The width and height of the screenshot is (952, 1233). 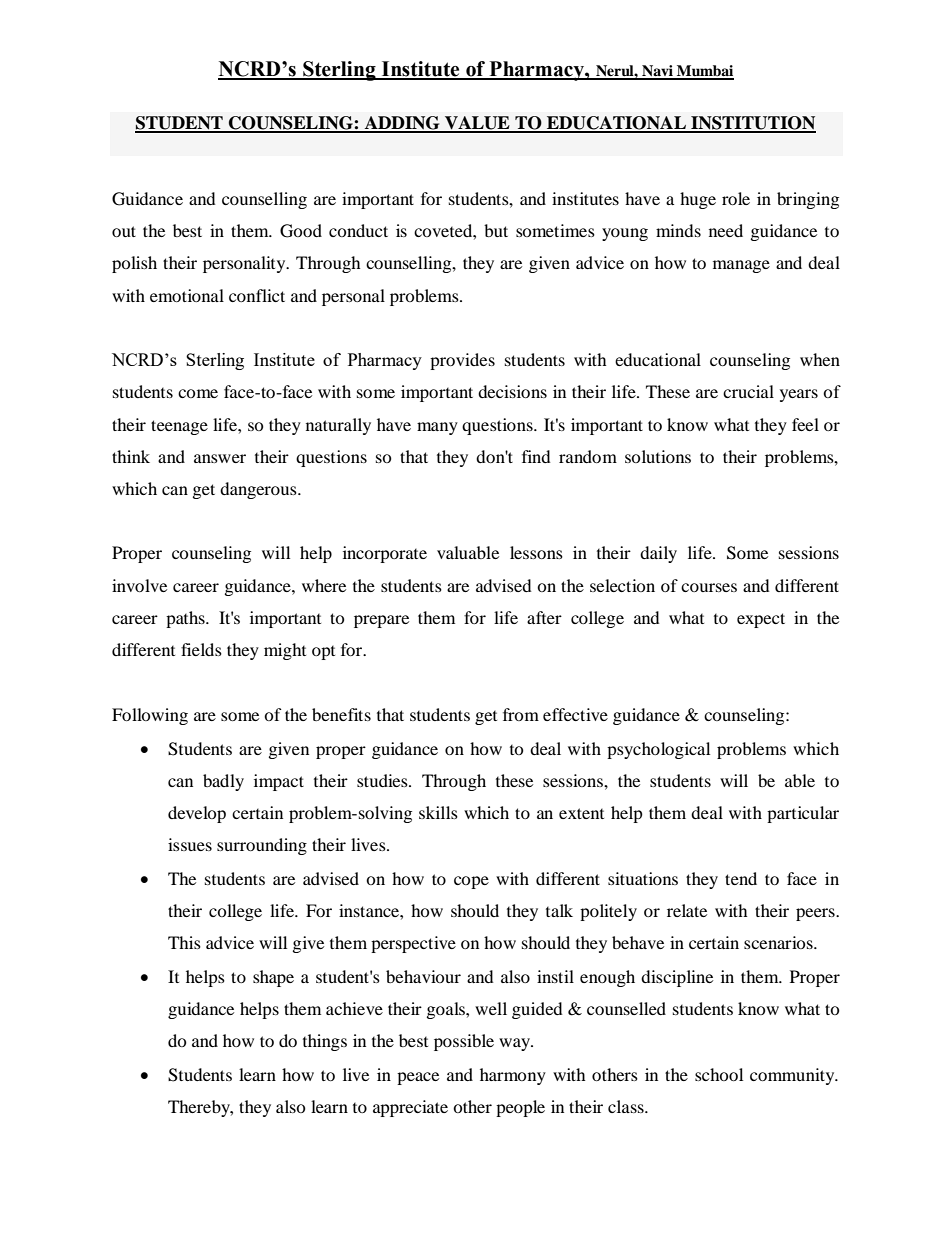 I want to click on things, so click(x=325, y=1042).
